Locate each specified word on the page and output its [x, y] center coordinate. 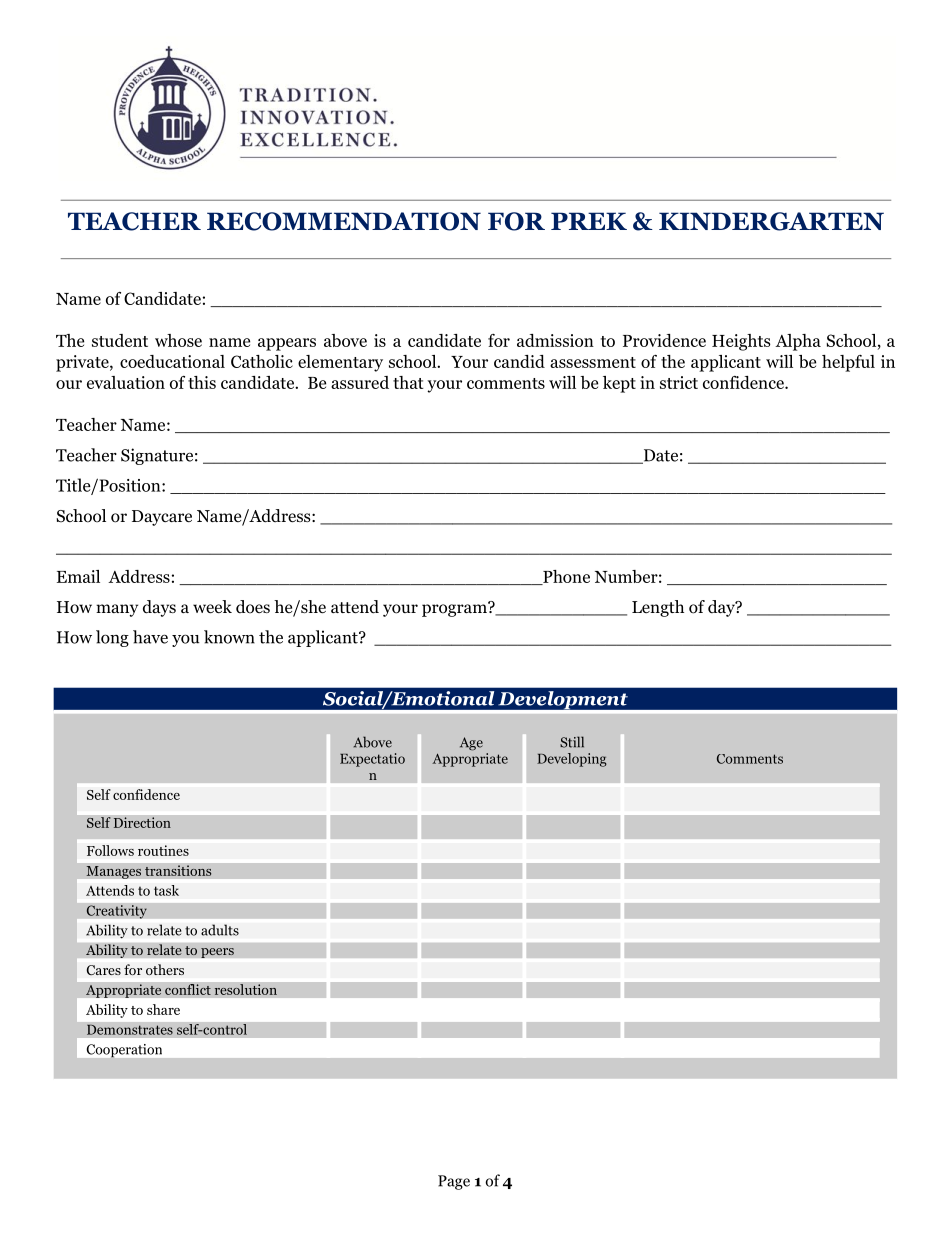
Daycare [162, 518]
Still [572, 742]
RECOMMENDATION [344, 221]
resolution [245, 989]
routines [163, 850]
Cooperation [124, 1051]
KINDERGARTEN [771, 221]
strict [679, 382]
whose [178, 340]
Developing [572, 760]
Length [658, 608]
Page [454, 1182]
